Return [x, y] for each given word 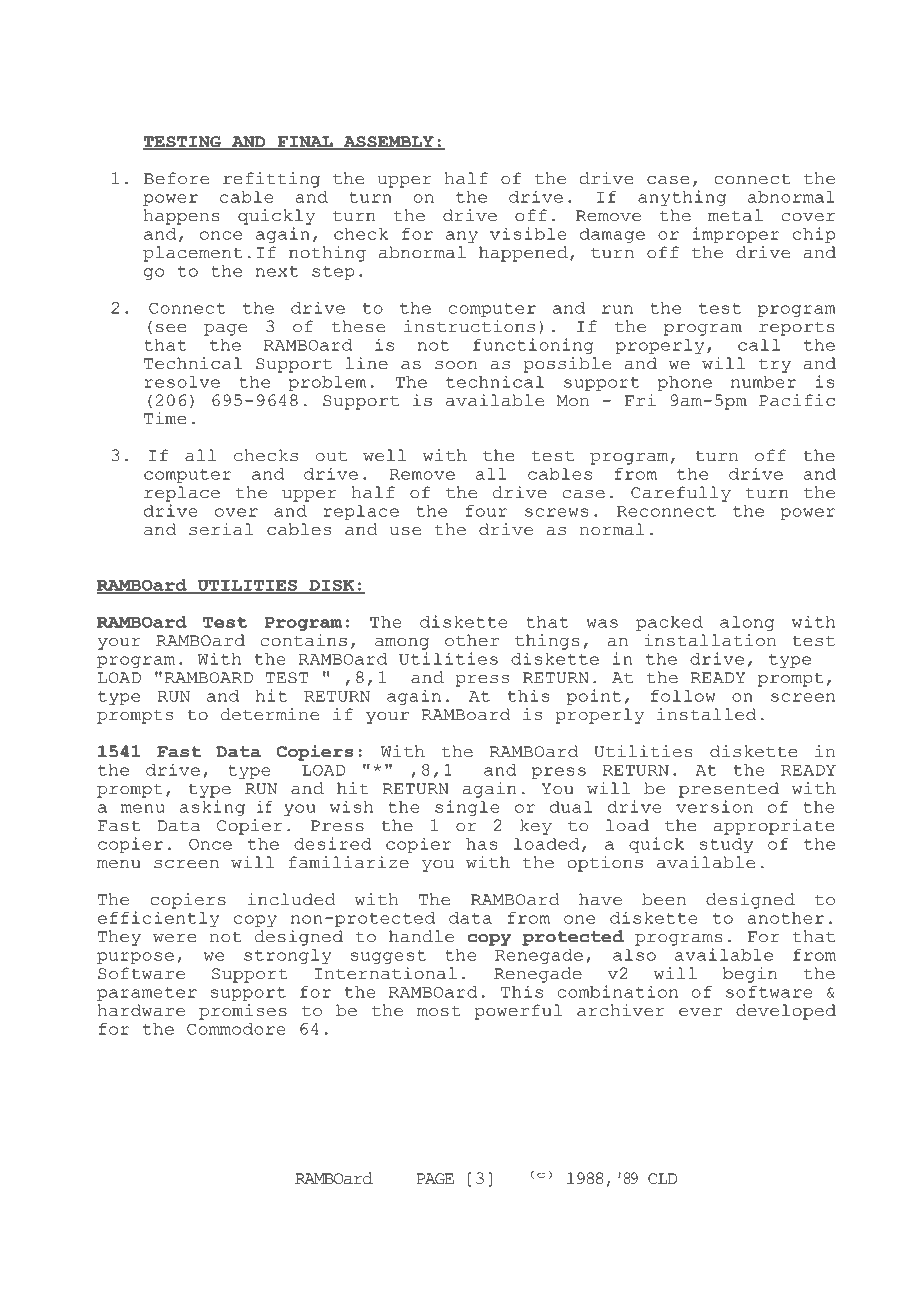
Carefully [681, 494]
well [384, 455]
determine [270, 714]
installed [706, 714]
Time [165, 418]
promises [243, 1012]
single [467, 808]
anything [682, 198]
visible [528, 233]
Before [176, 178]
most [438, 1011]
